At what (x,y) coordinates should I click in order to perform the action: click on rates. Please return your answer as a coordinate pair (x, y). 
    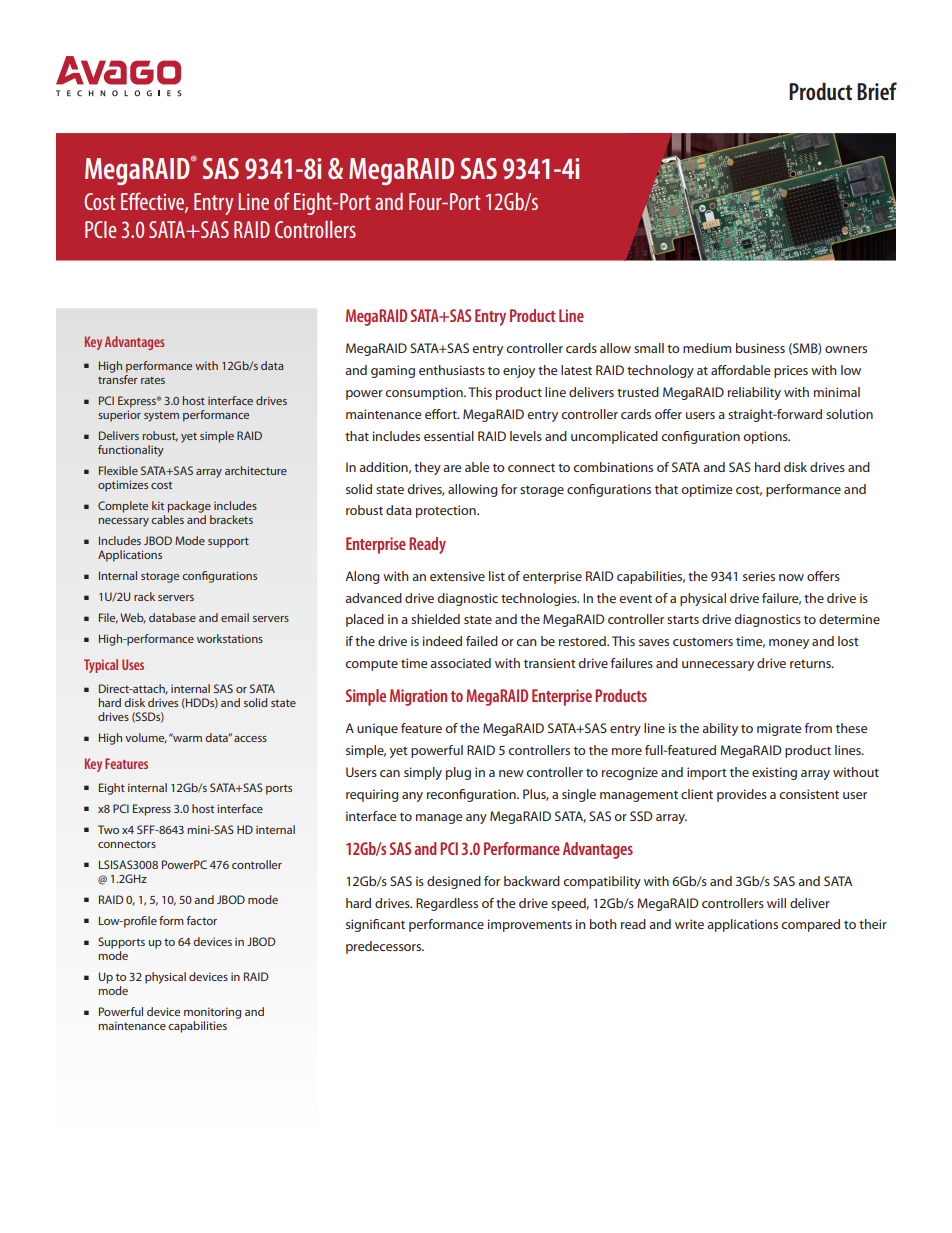
    Looking at the image, I should click on (153, 380).
